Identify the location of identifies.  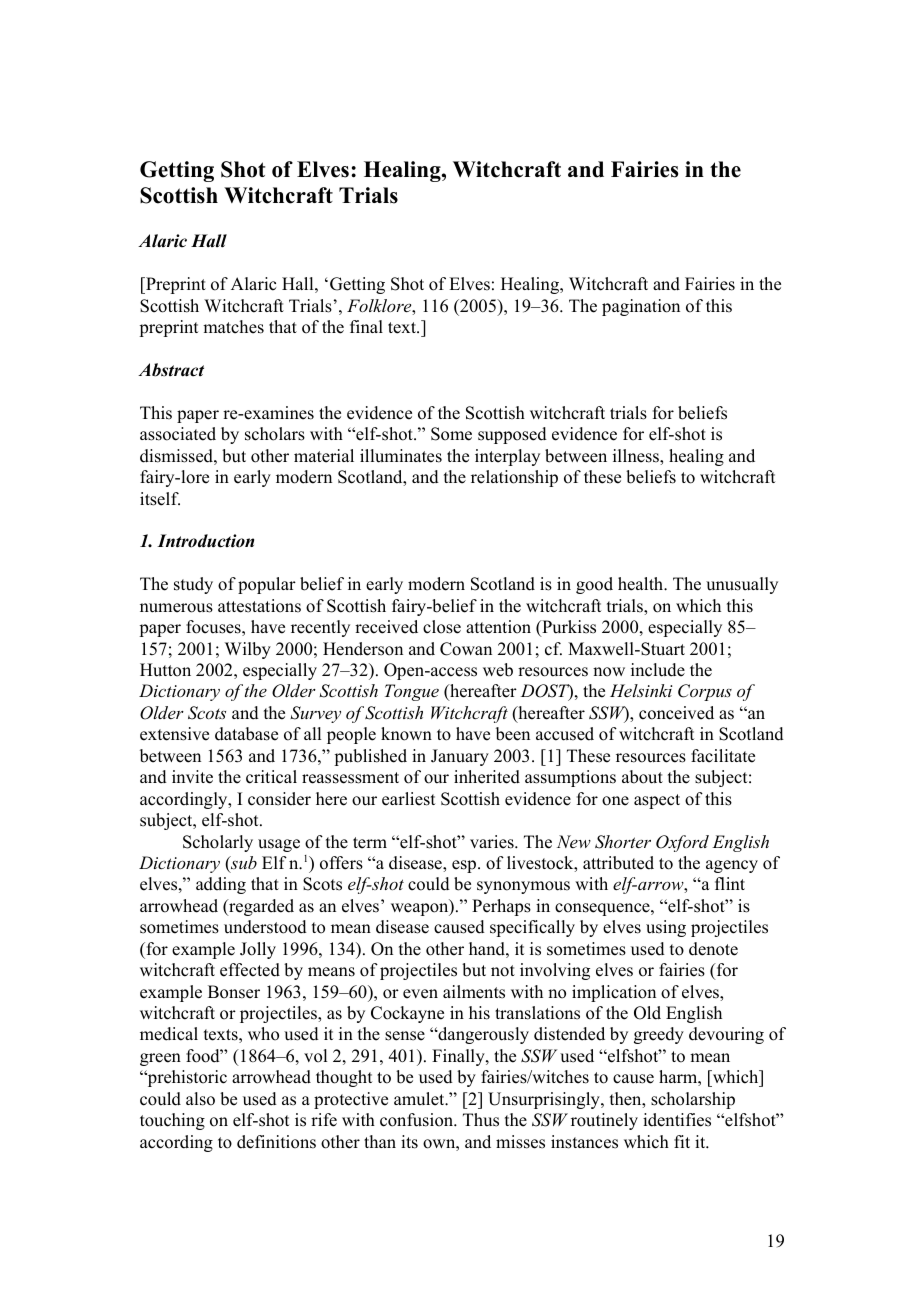
(677, 1120).
